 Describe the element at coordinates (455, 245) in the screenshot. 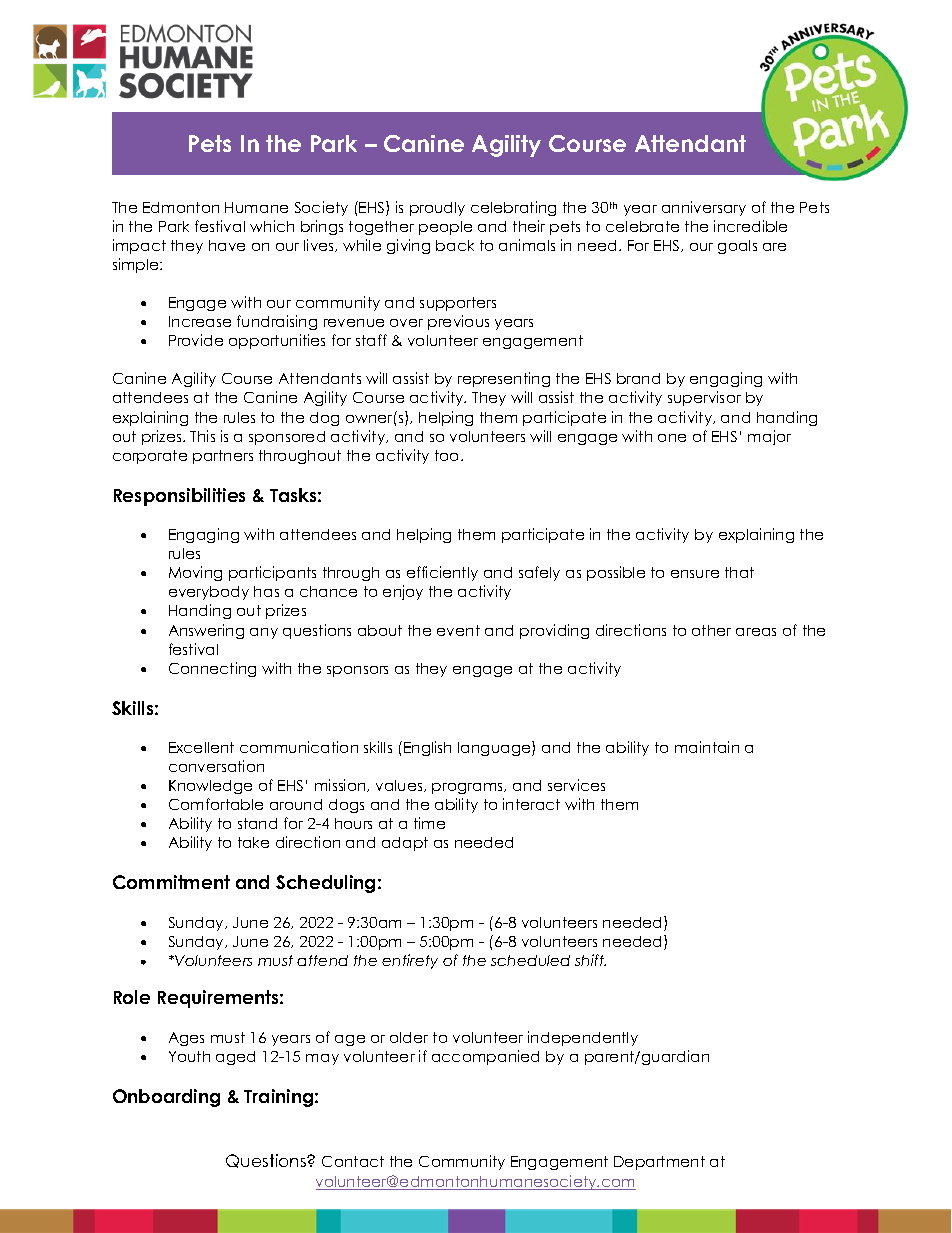

I see `back` at that location.
